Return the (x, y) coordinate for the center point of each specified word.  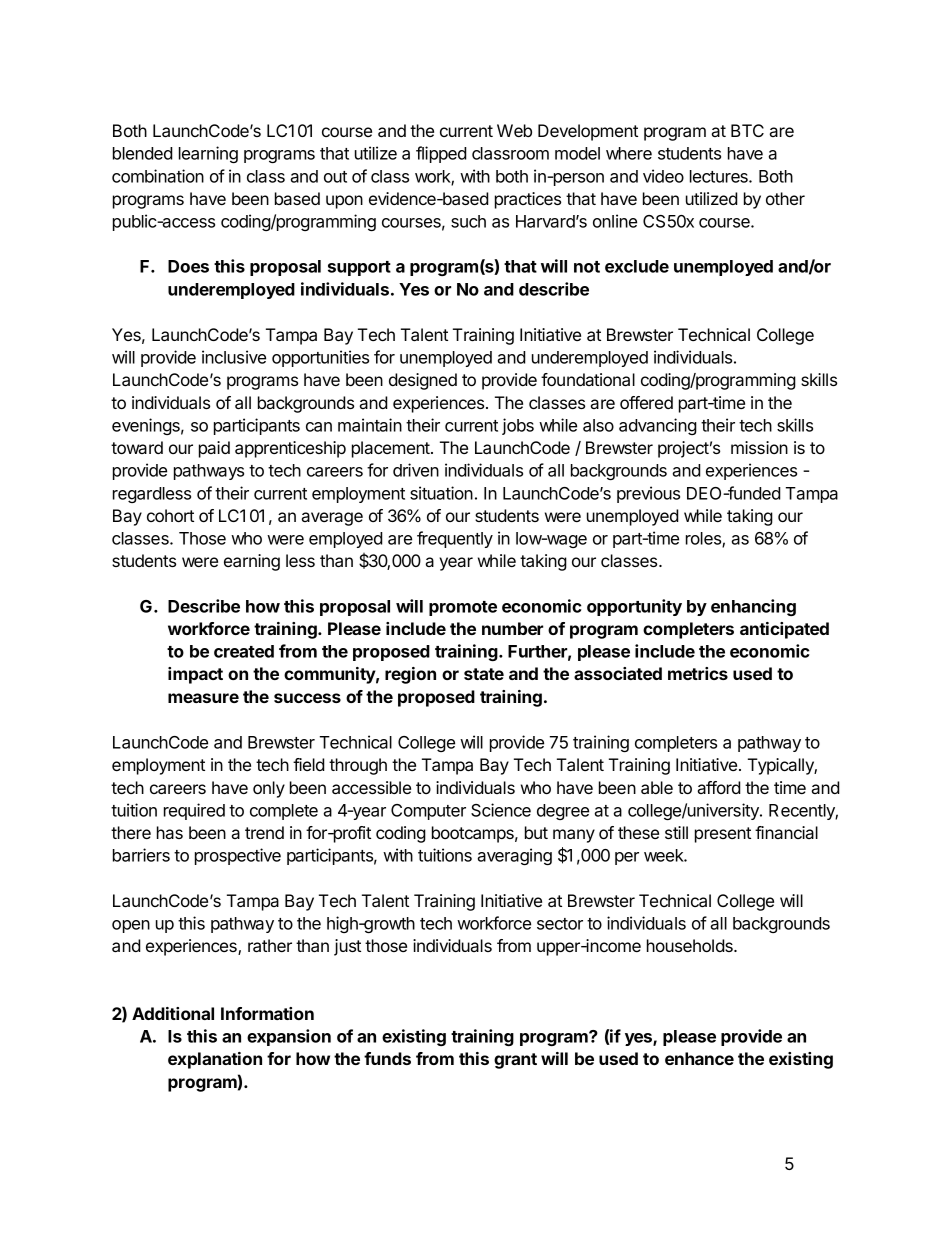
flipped (441, 154)
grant (515, 1061)
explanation (215, 1060)
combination (158, 176)
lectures (720, 176)
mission (759, 447)
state (484, 674)
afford (719, 787)
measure (203, 698)
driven (416, 470)
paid (214, 449)
